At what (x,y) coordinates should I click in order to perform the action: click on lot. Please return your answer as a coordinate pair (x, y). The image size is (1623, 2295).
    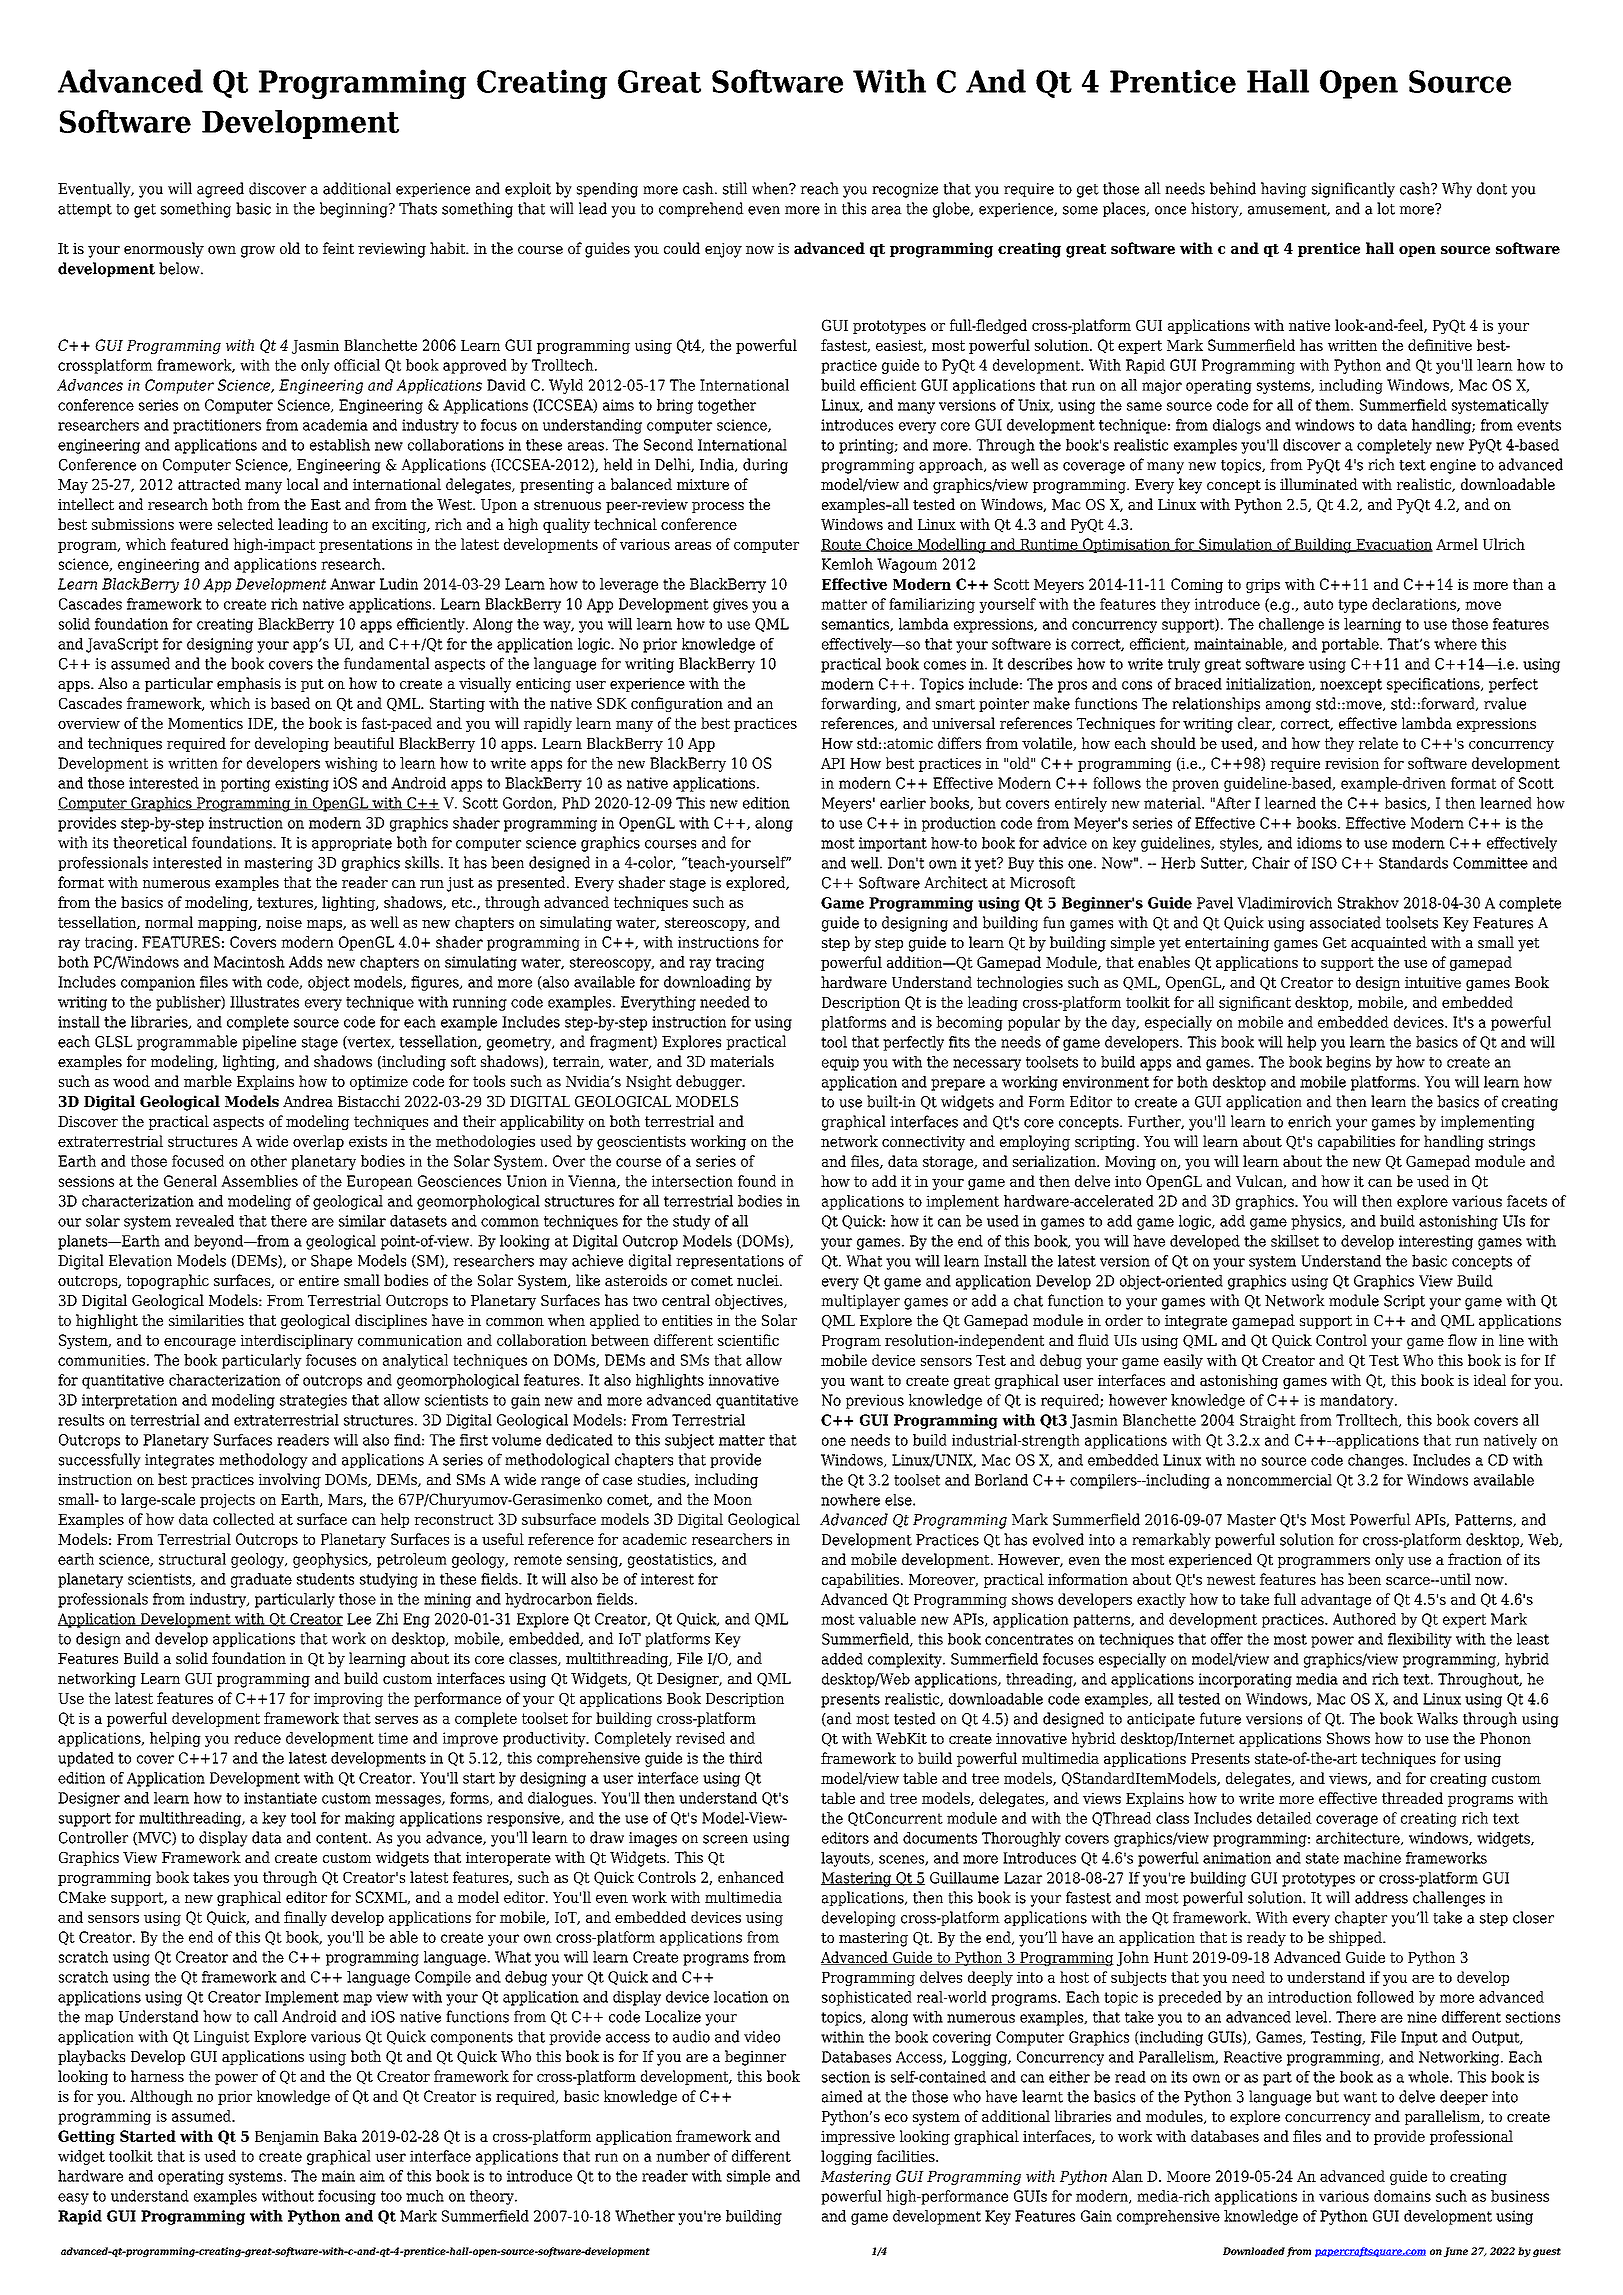
    Looking at the image, I should click on (1386, 208).
